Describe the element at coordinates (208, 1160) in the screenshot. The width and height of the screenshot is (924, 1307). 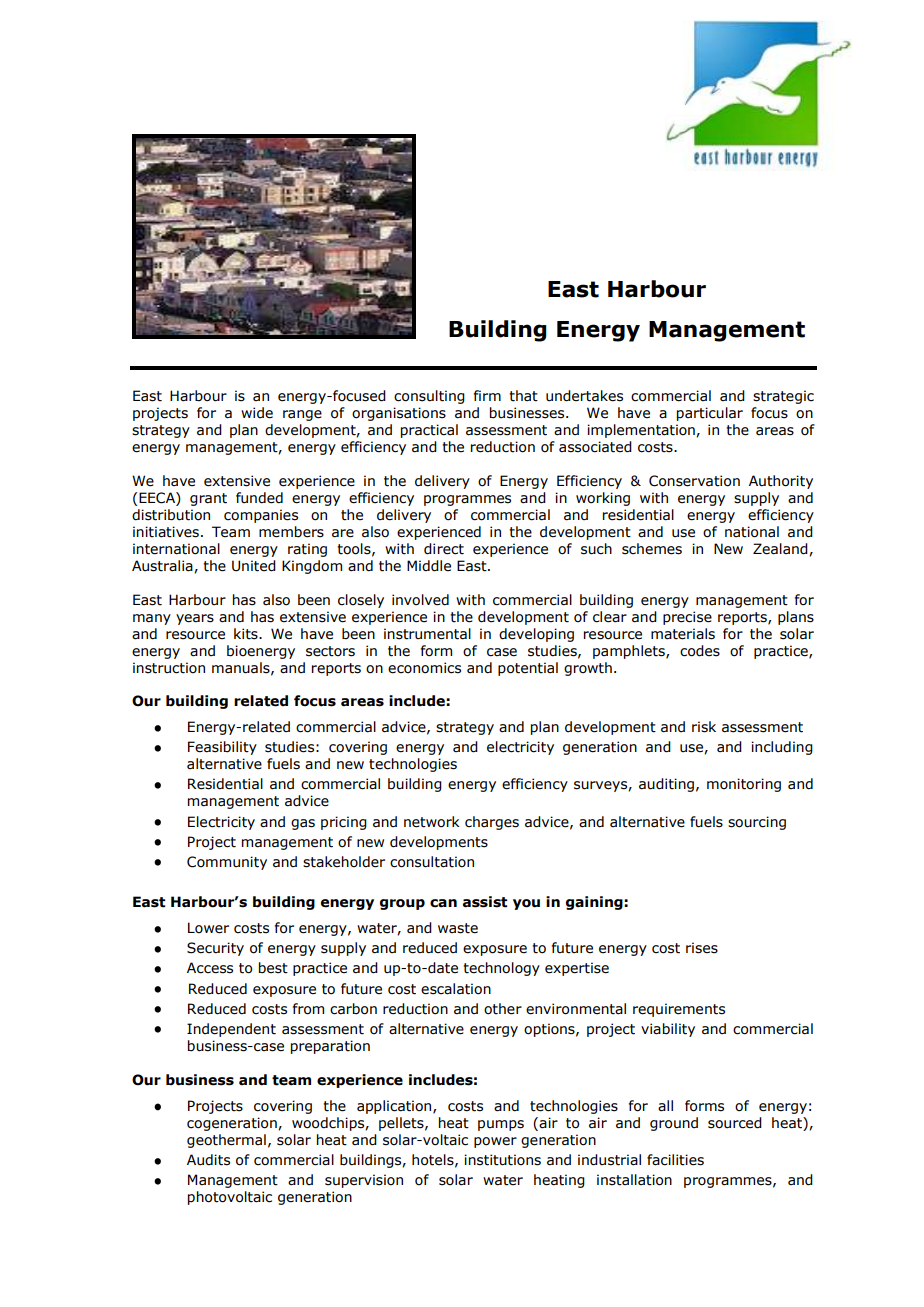
I see `Audits` at that location.
